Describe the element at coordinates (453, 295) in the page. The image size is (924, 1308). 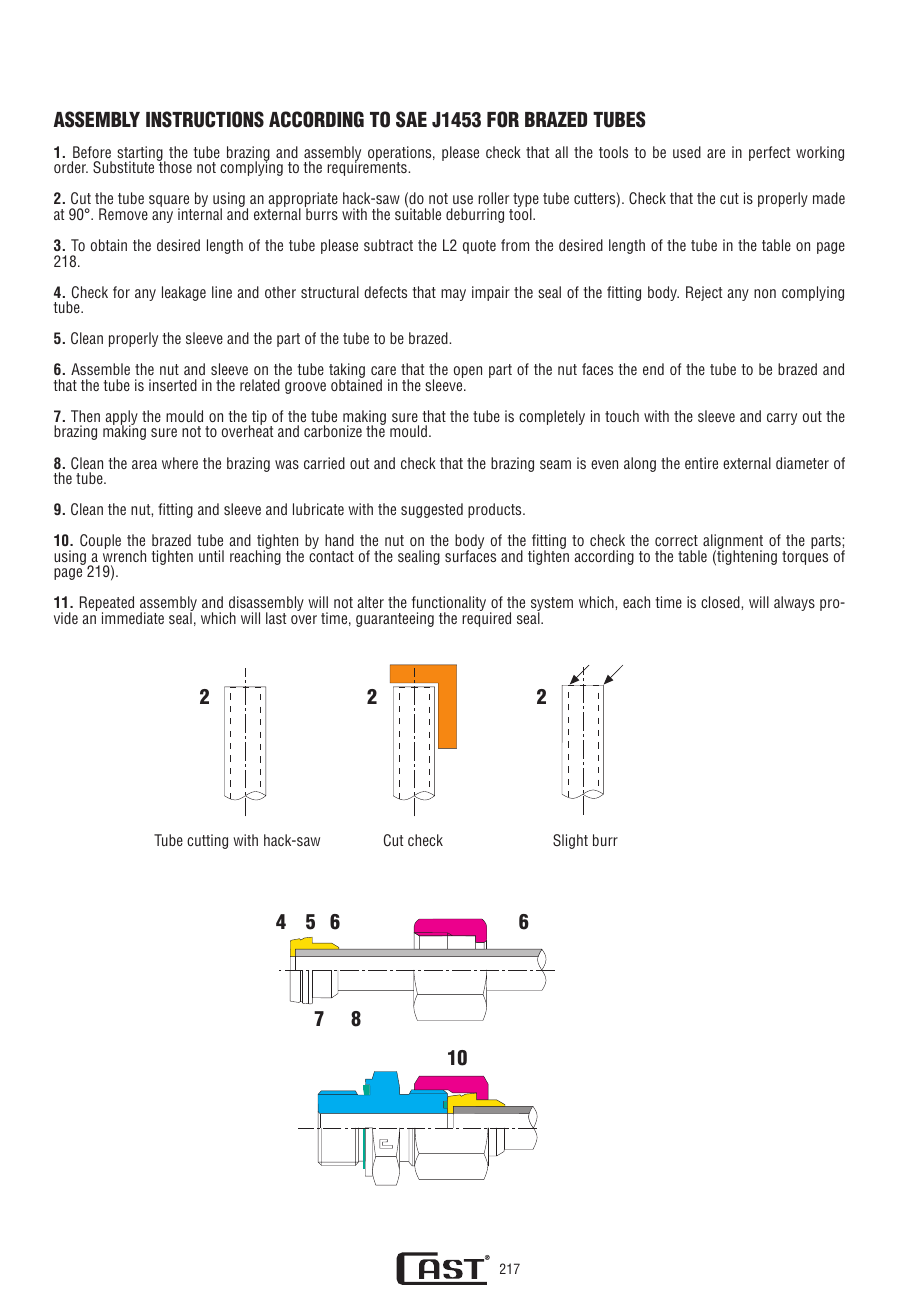
I see `may` at that location.
